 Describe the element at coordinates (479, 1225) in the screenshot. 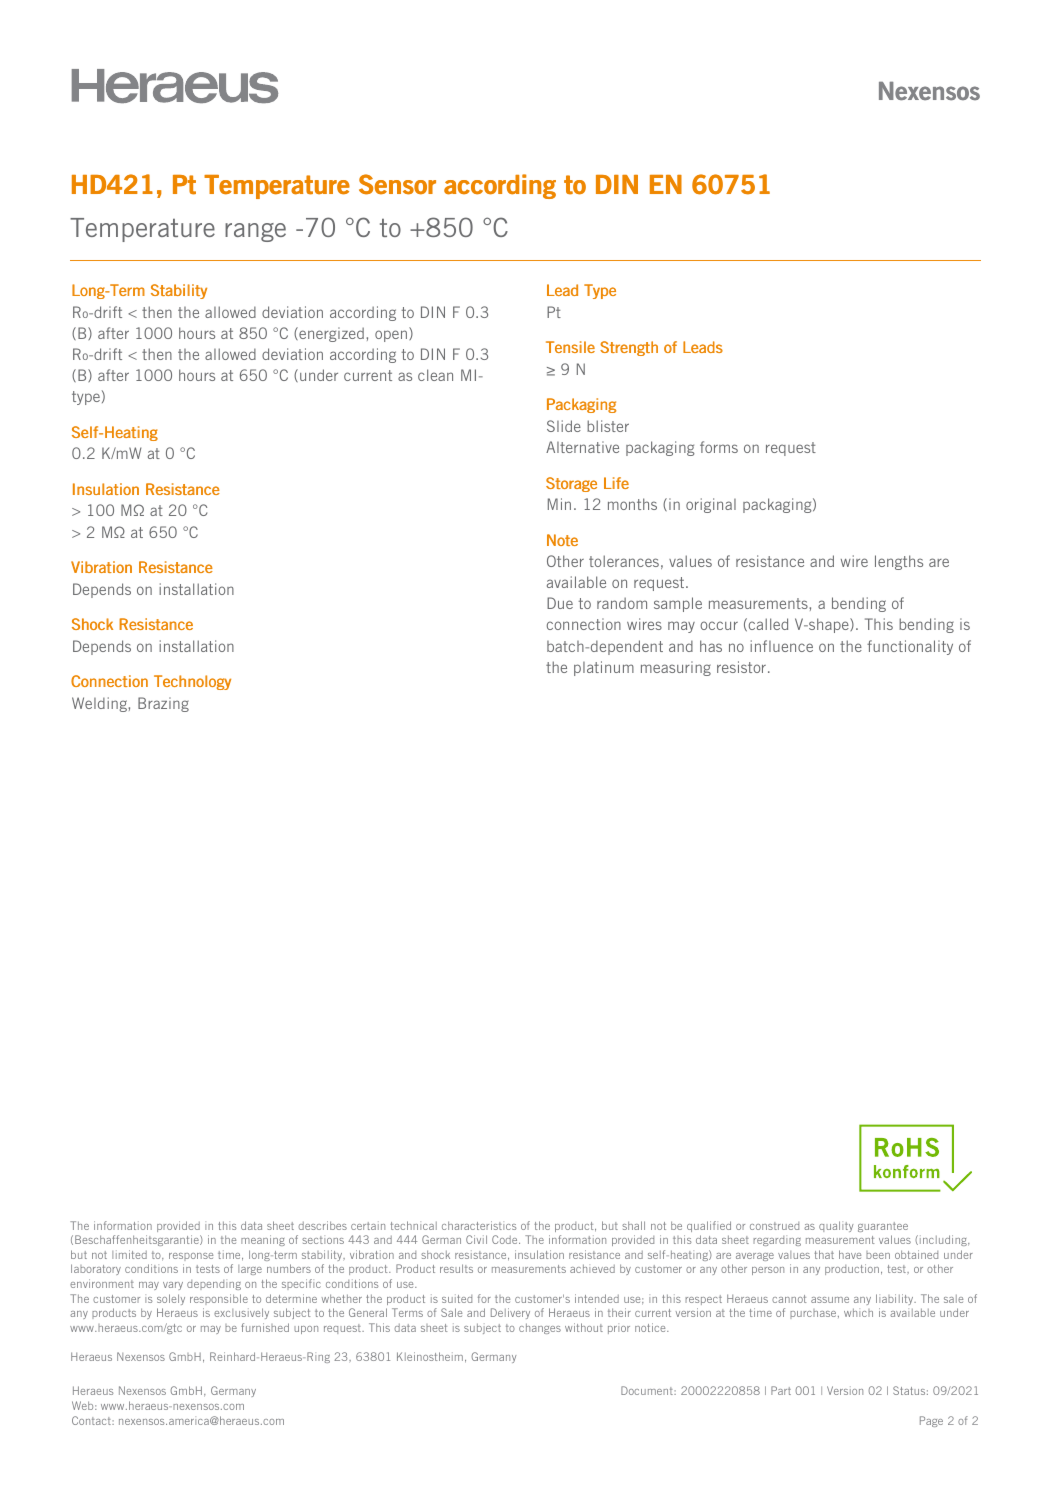

I see `characteristics` at that location.
